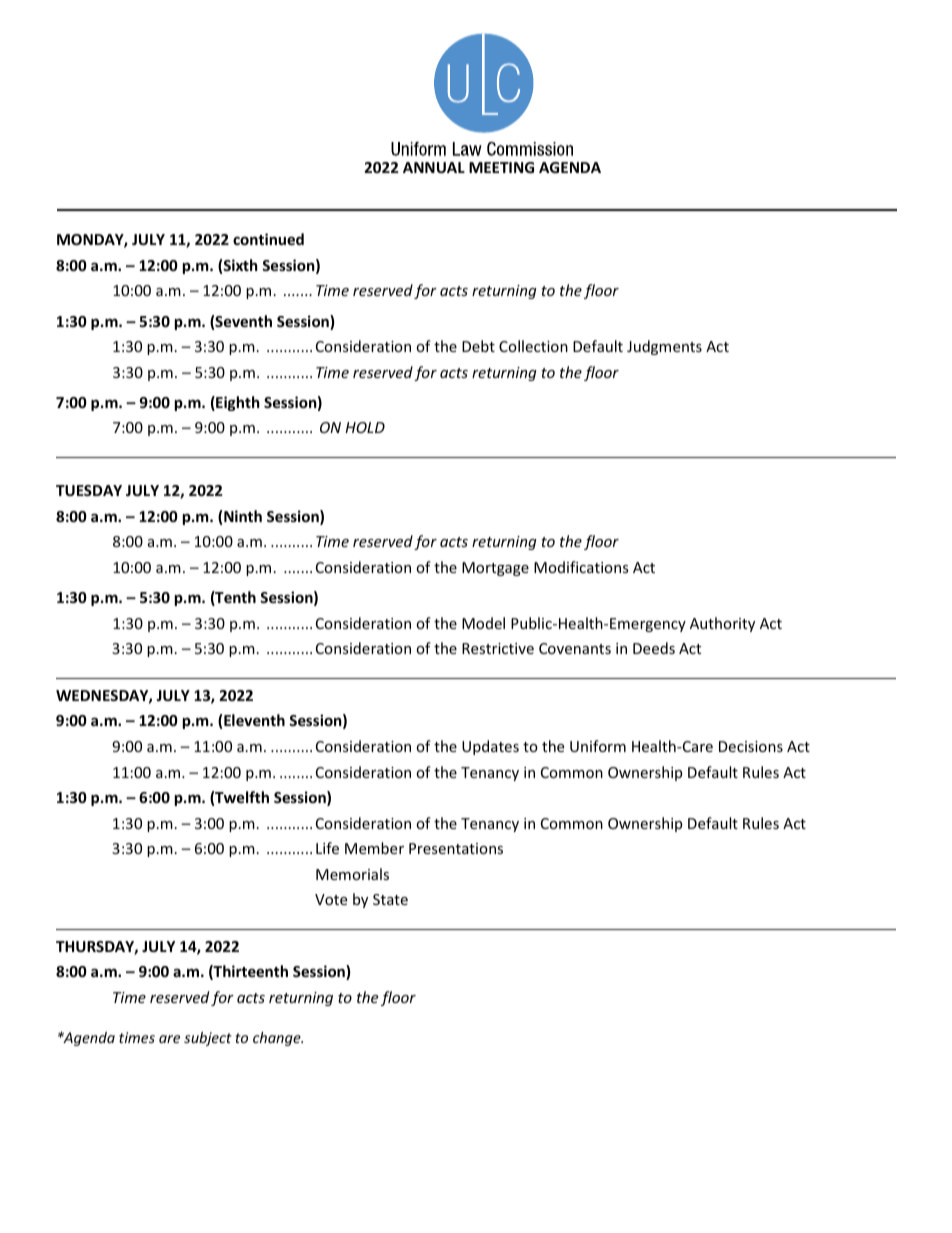 The height and width of the screenshot is (1233, 952). What do you see at coordinates (434, 167) in the screenshot?
I see `ANNUAL` at bounding box center [434, 167].
